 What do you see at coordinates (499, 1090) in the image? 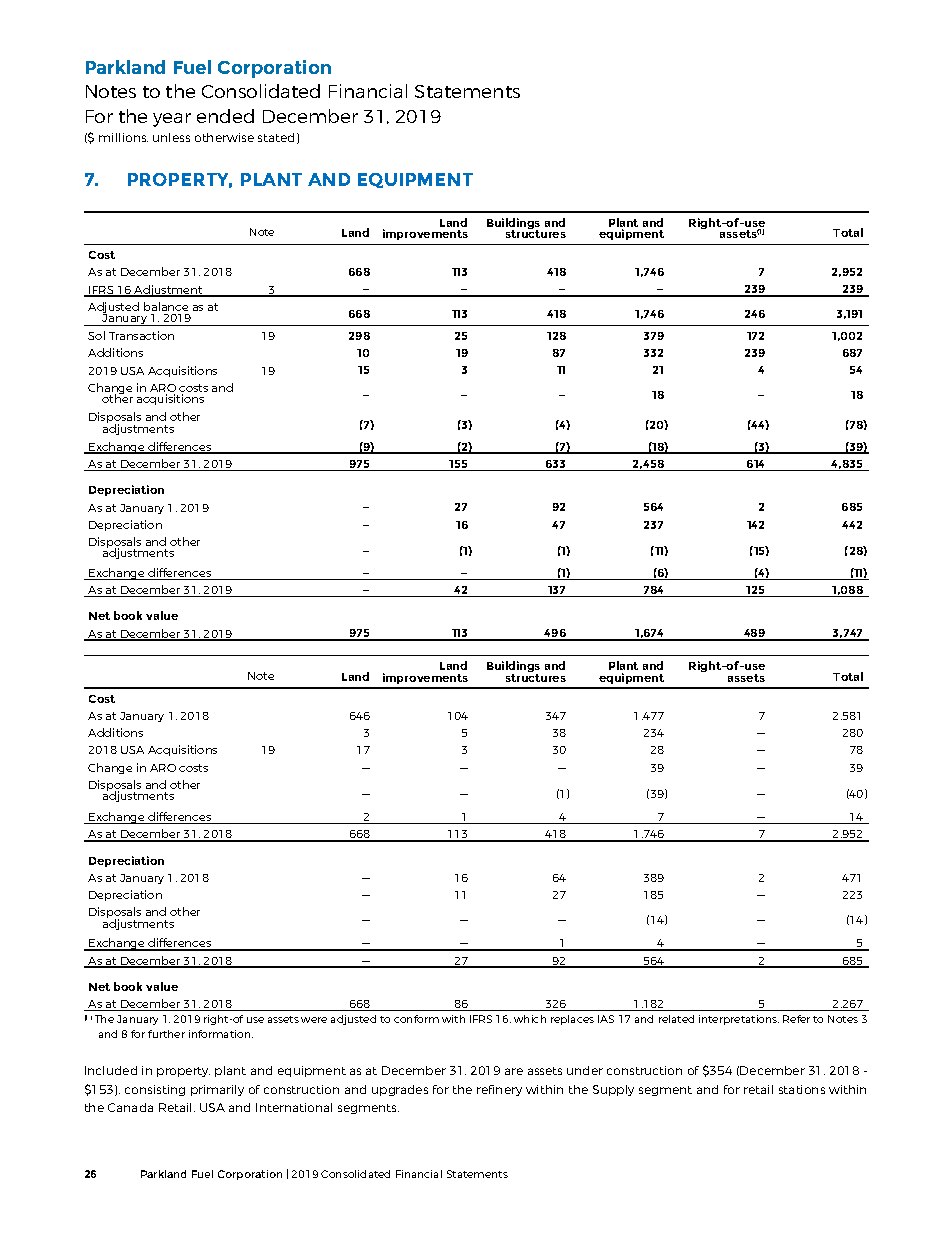
I see `refinery` at bounding box center [499, 1090].
